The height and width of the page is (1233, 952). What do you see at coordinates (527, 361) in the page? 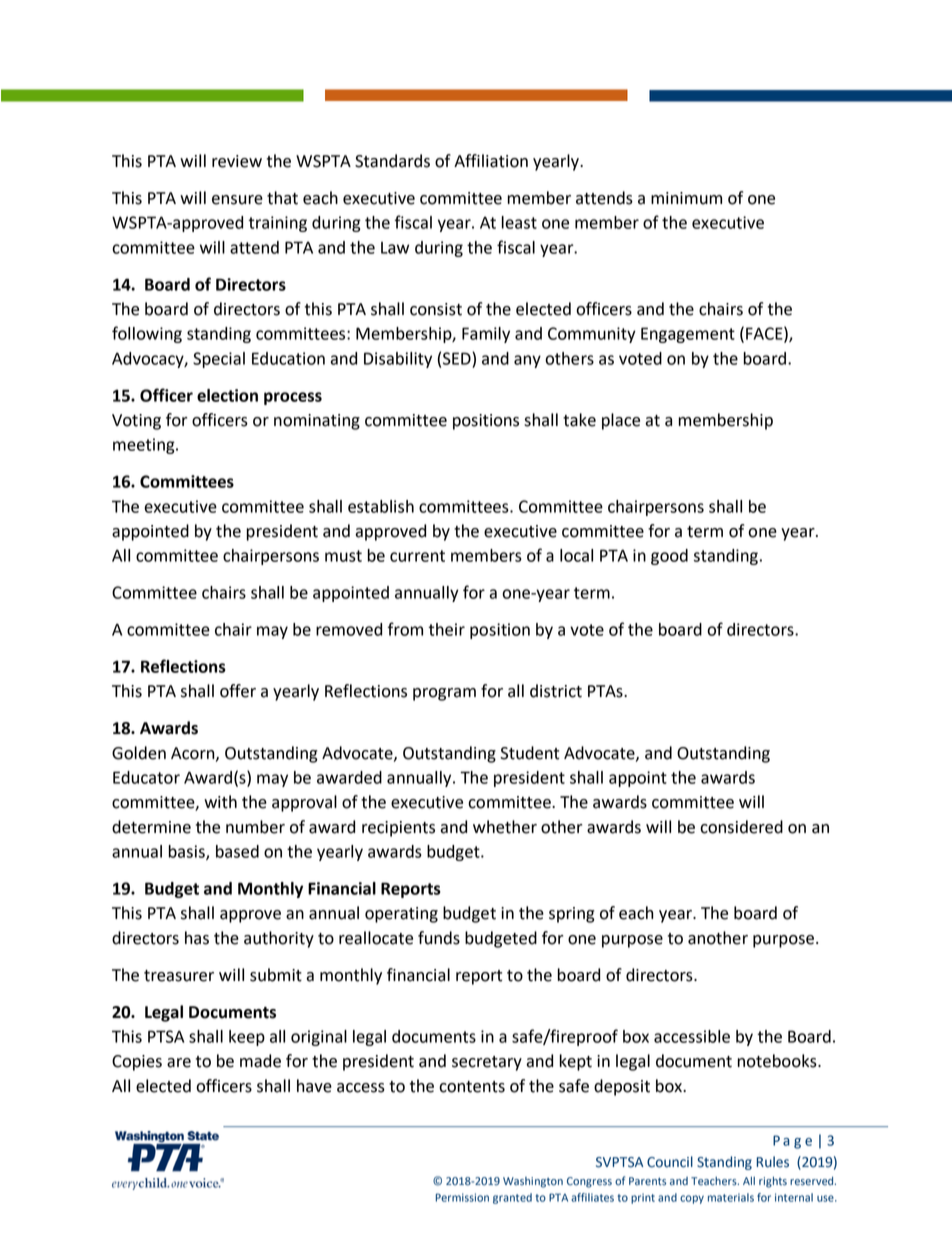
I see `any` at bounding box center [527, 361].
